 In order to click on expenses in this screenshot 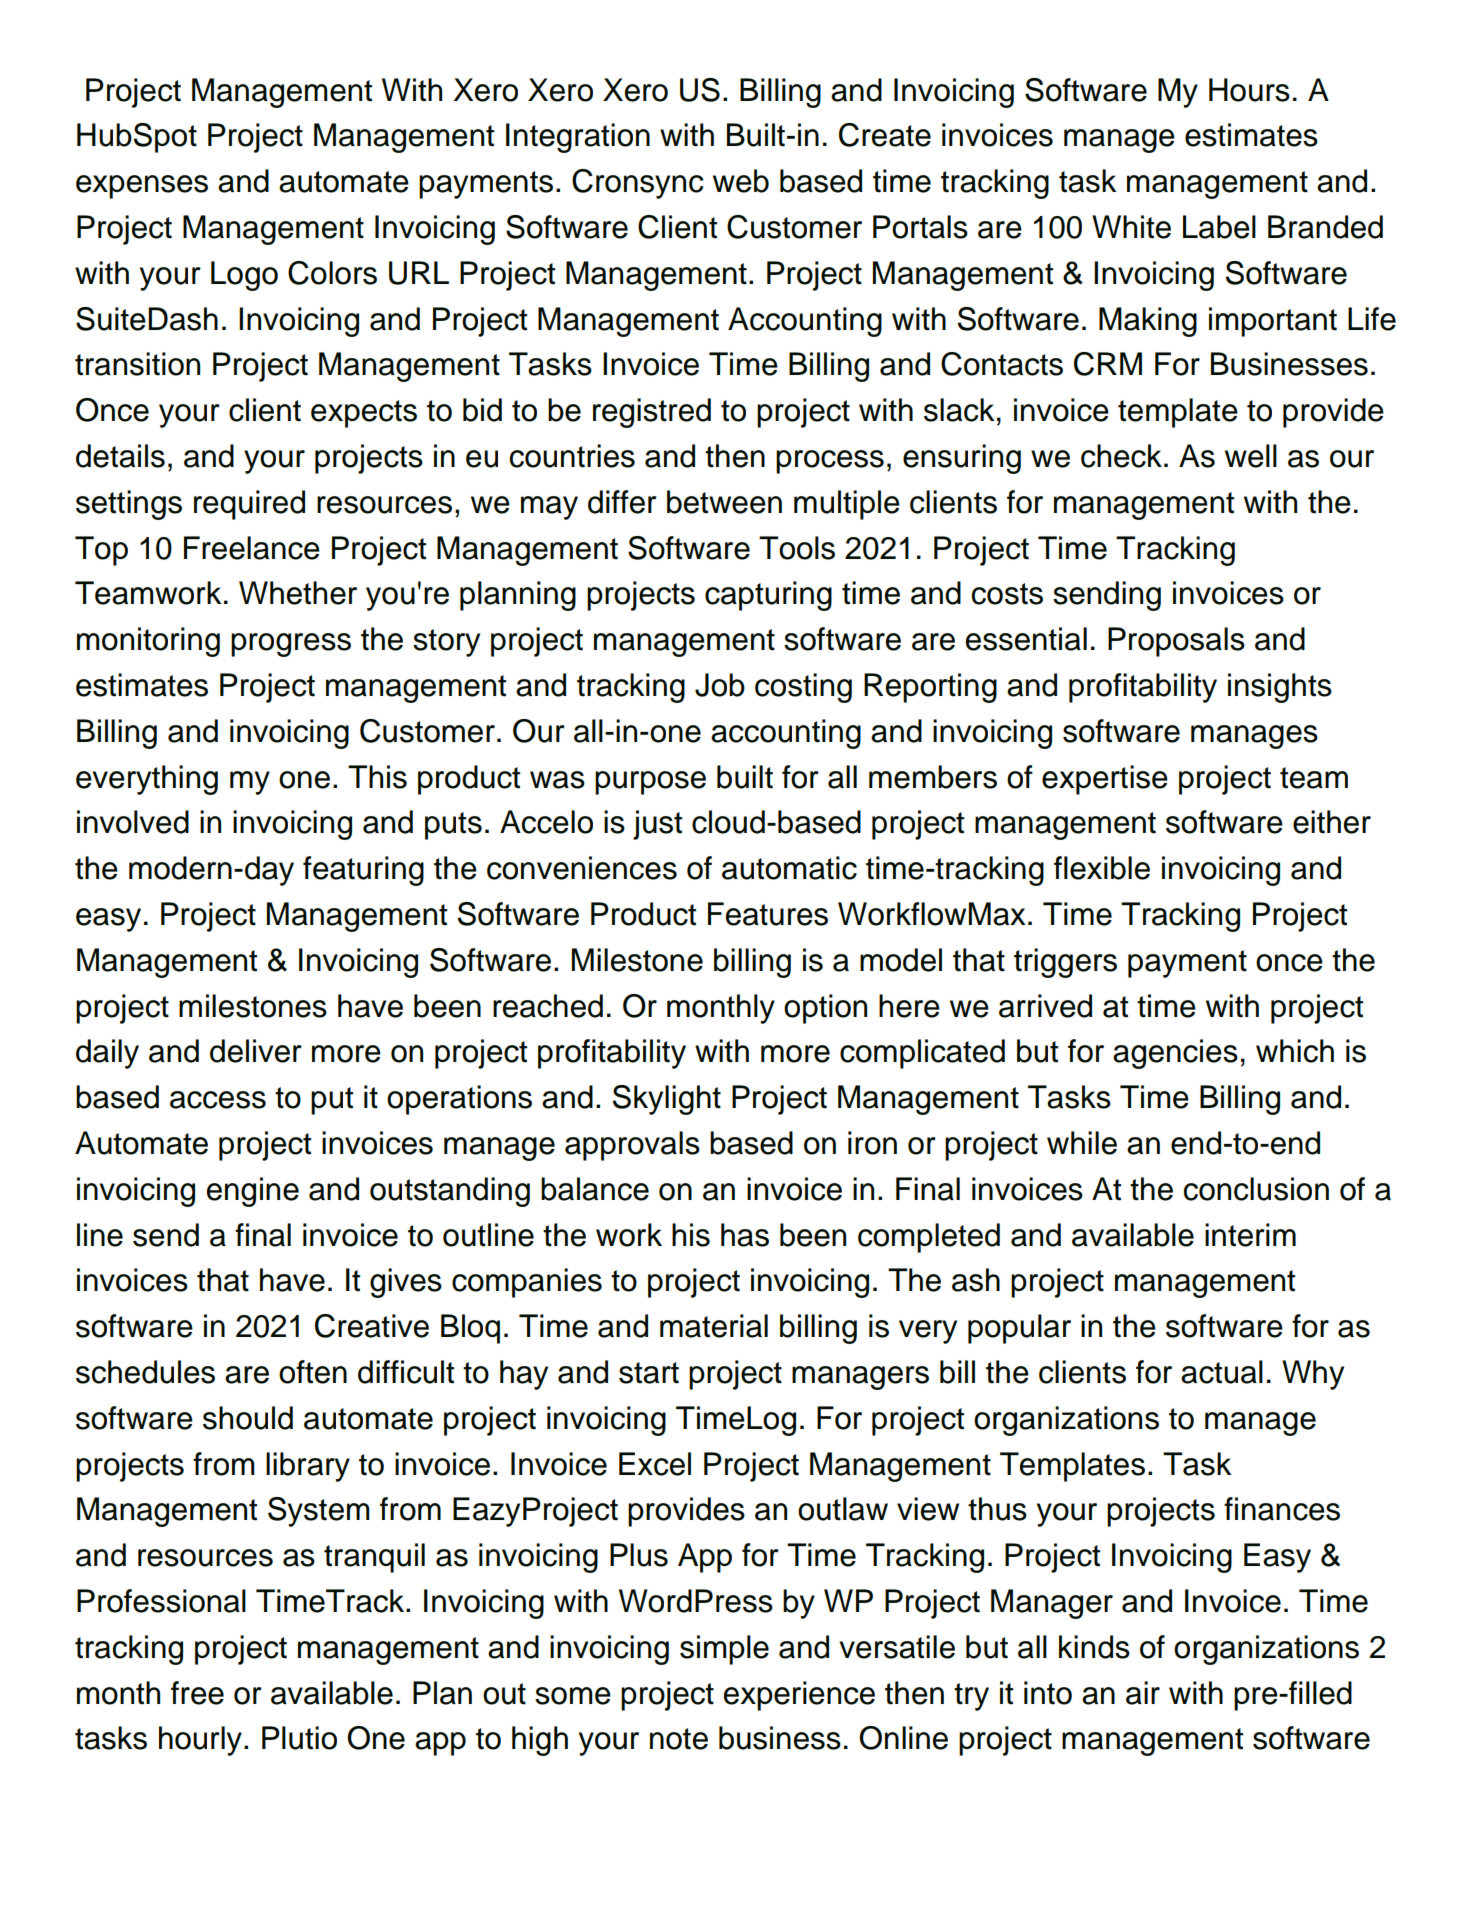, I will do `click(142, 187)`.
